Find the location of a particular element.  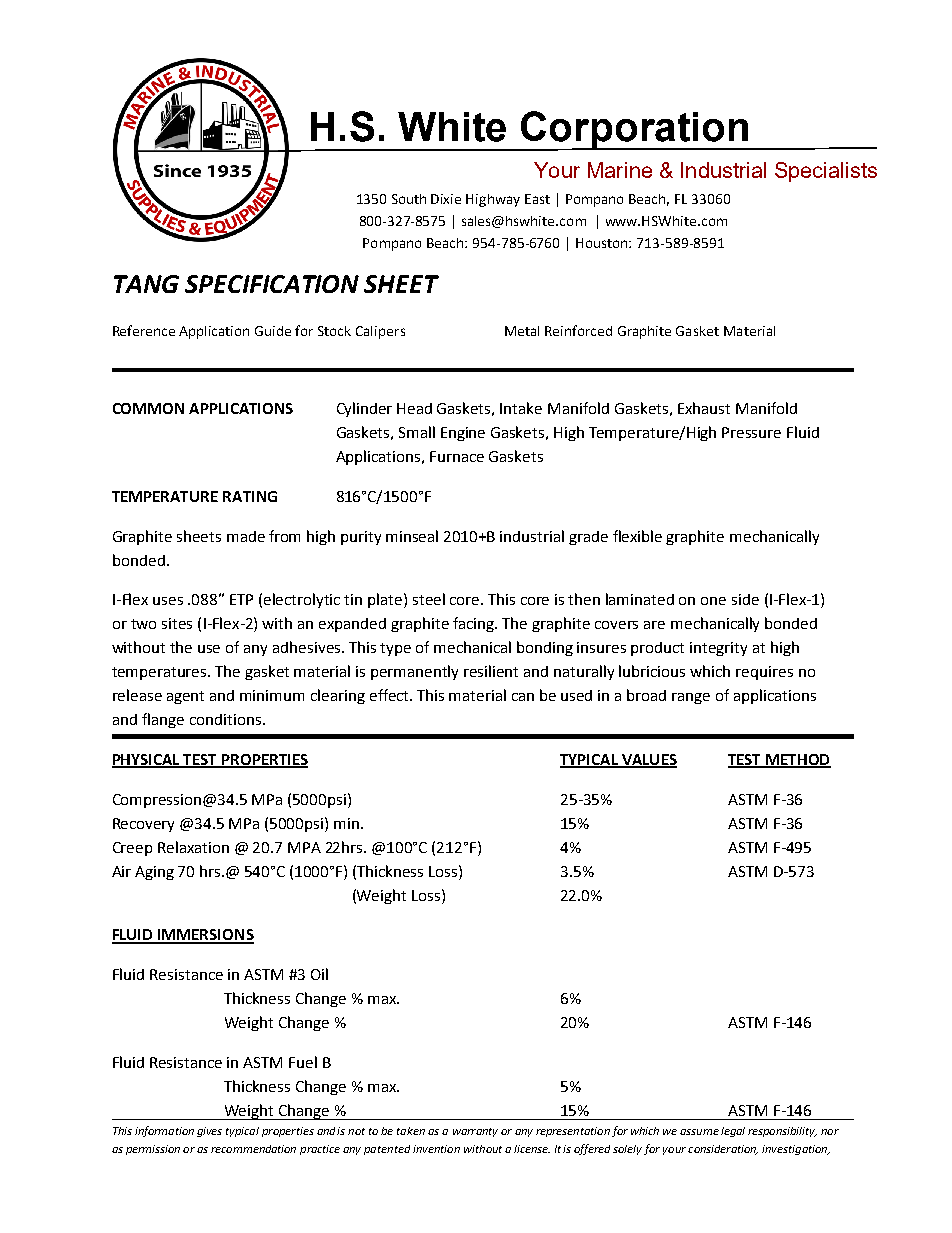

METHOD is located at coordinates (797, 761).
